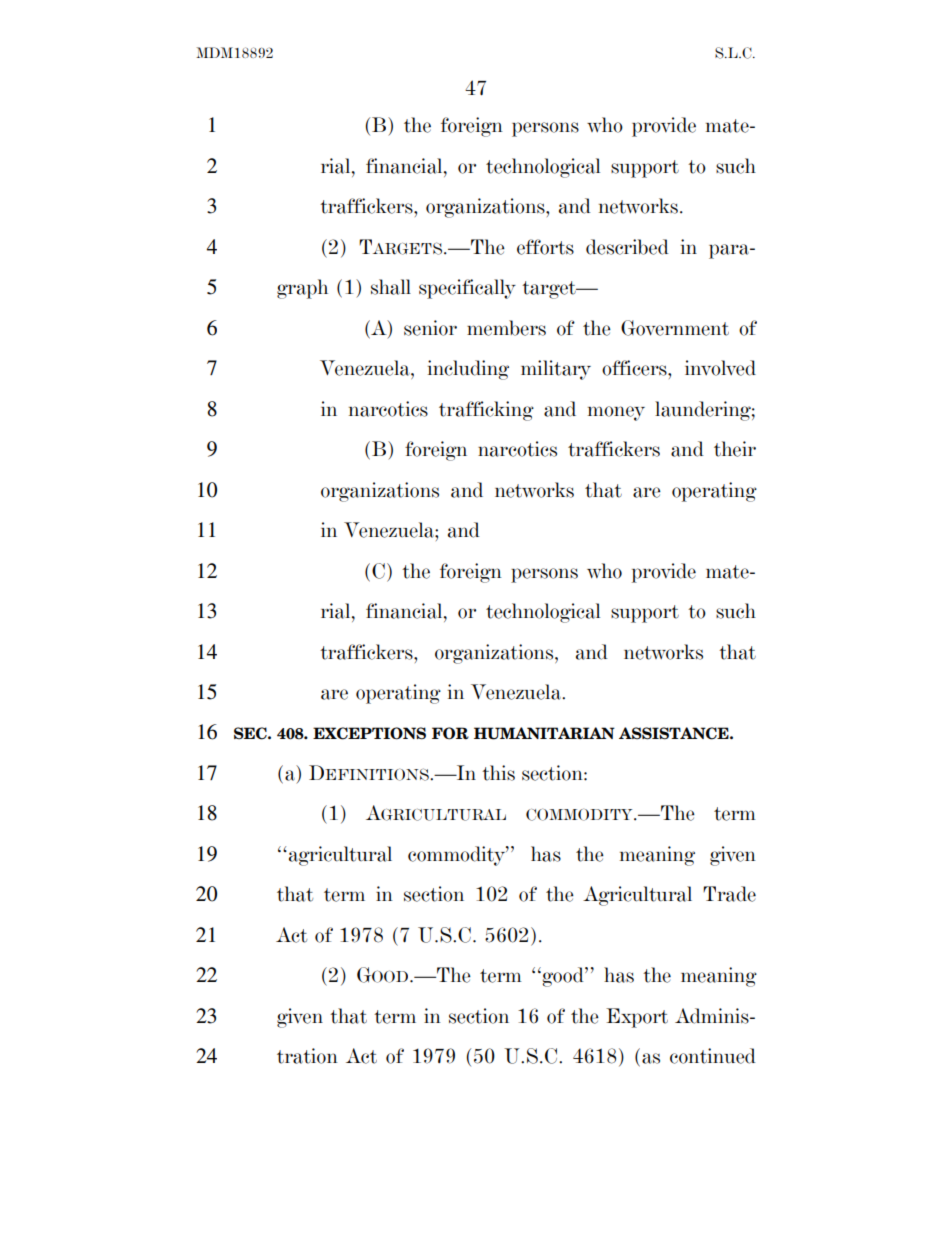 The width and height of the screenshot is (952, 1233). What do you see at coordinates (675, 328) in the screenshot?
I see `Government` at bounding box center [675, 328].
